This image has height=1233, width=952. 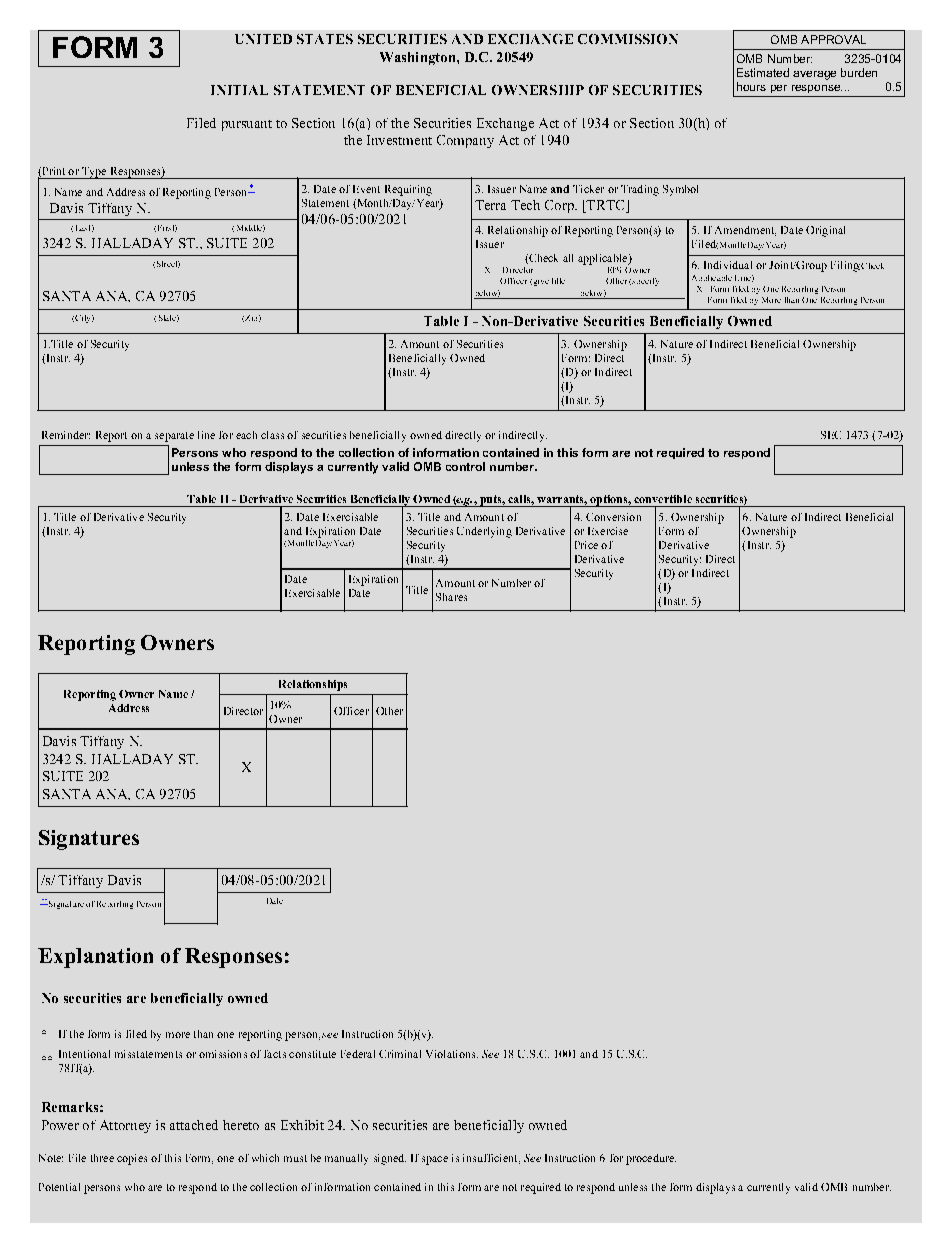 I want to click on copies, so click(x=132, y=1159).
